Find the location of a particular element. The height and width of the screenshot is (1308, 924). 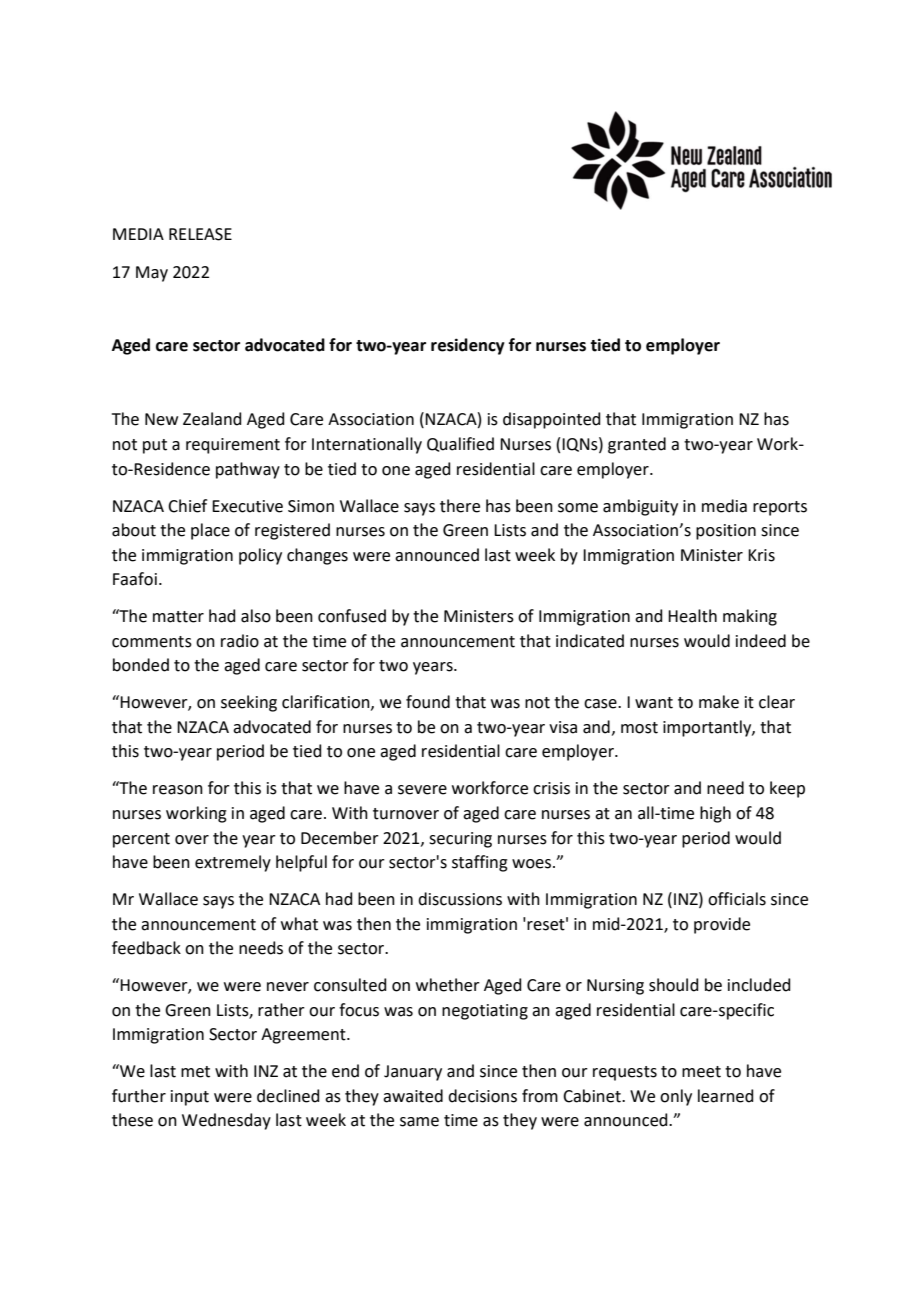

place is located at coordinates (210, 531).
